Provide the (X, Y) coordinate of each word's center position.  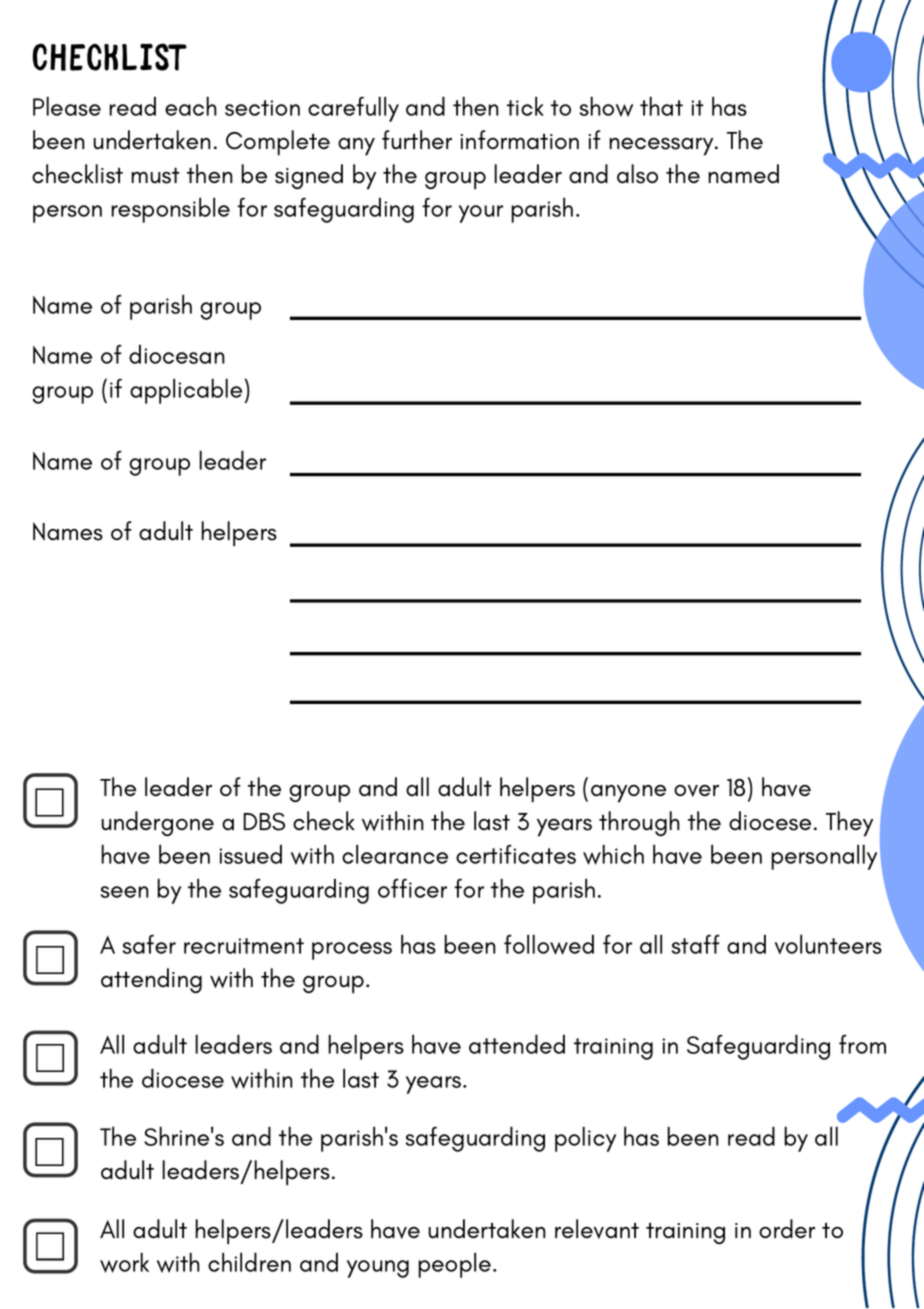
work (124, 1262)
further (417, 139)
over (696, 791)
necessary (662, 147)
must (155, 175)
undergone (157, 823)
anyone (628, 794)
